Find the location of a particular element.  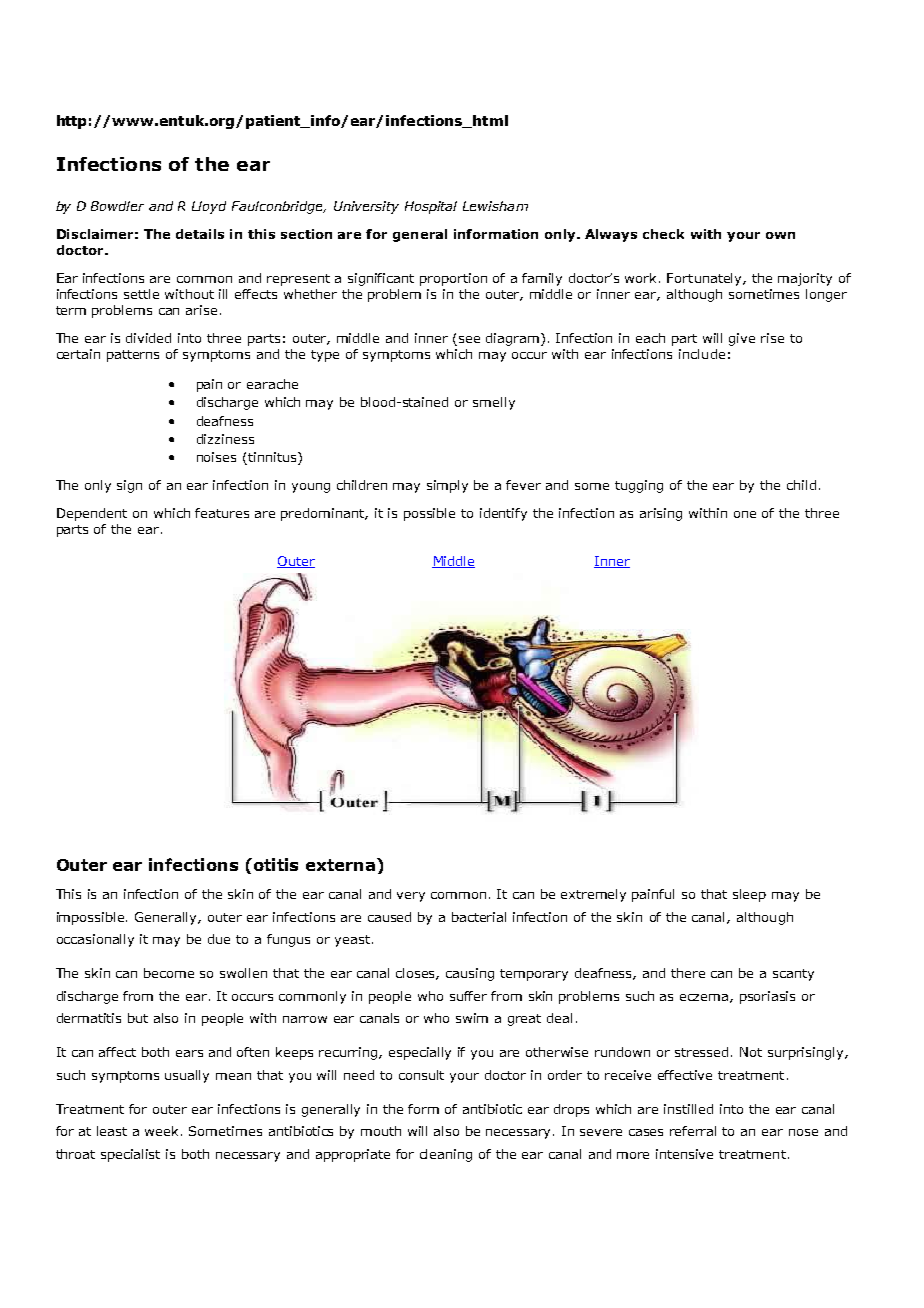

identify is located at coordinates (503, 514).
